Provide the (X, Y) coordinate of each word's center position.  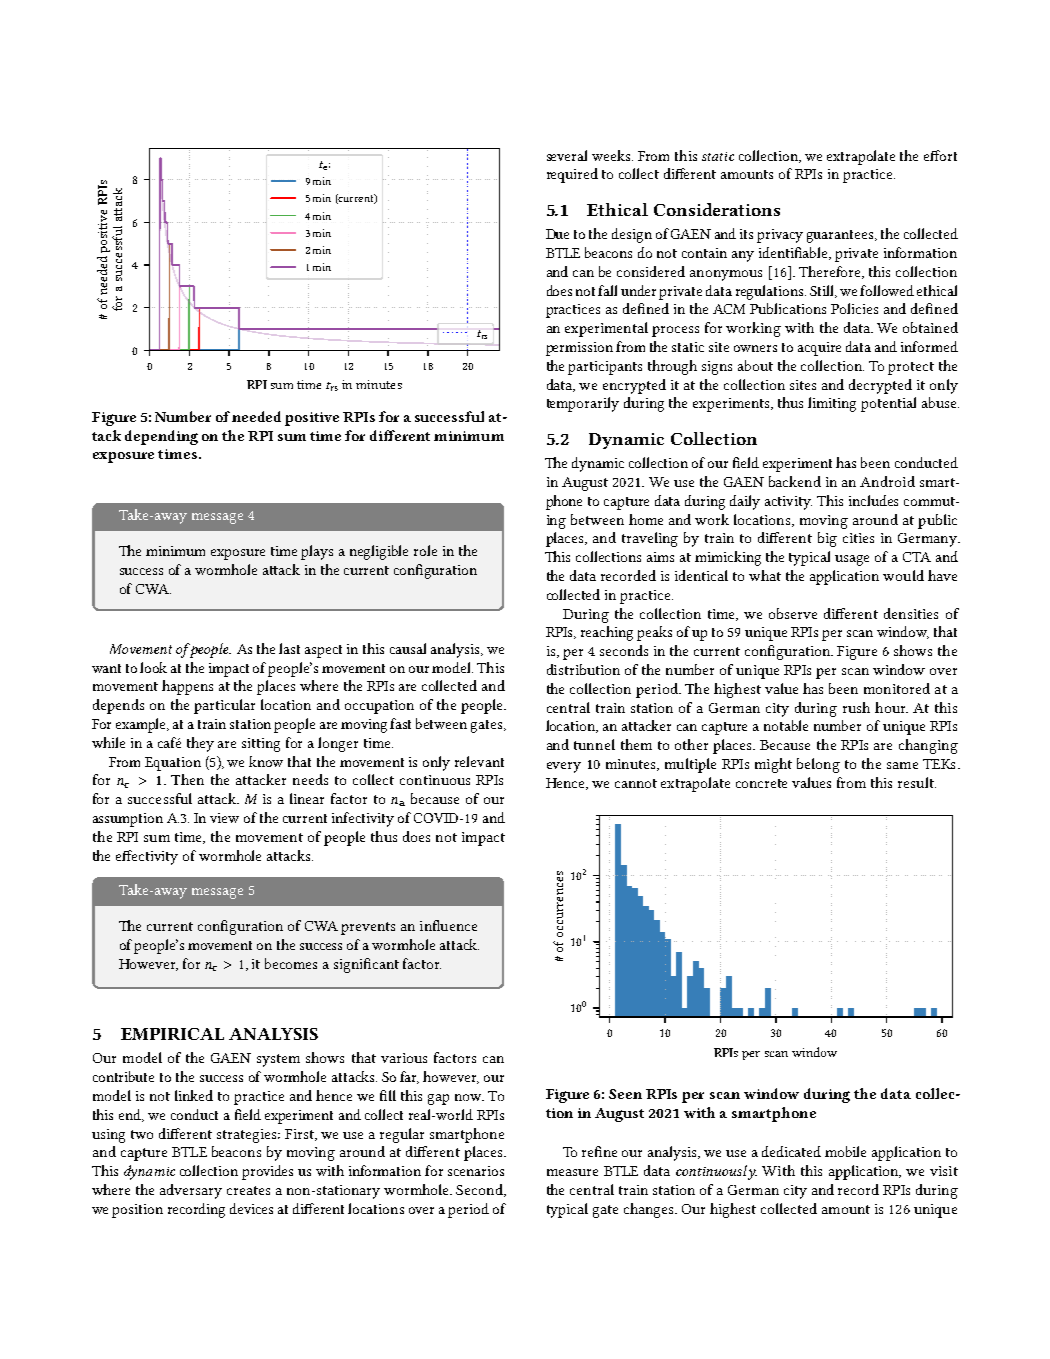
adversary (191, 1191)
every (564, 767)
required (572, 175)
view (224, 818)
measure (572, 1172)
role (425, 550)
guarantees (841, 236)
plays (317, 552)
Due (557, 234)
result (917, 782)
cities (858, 538)
